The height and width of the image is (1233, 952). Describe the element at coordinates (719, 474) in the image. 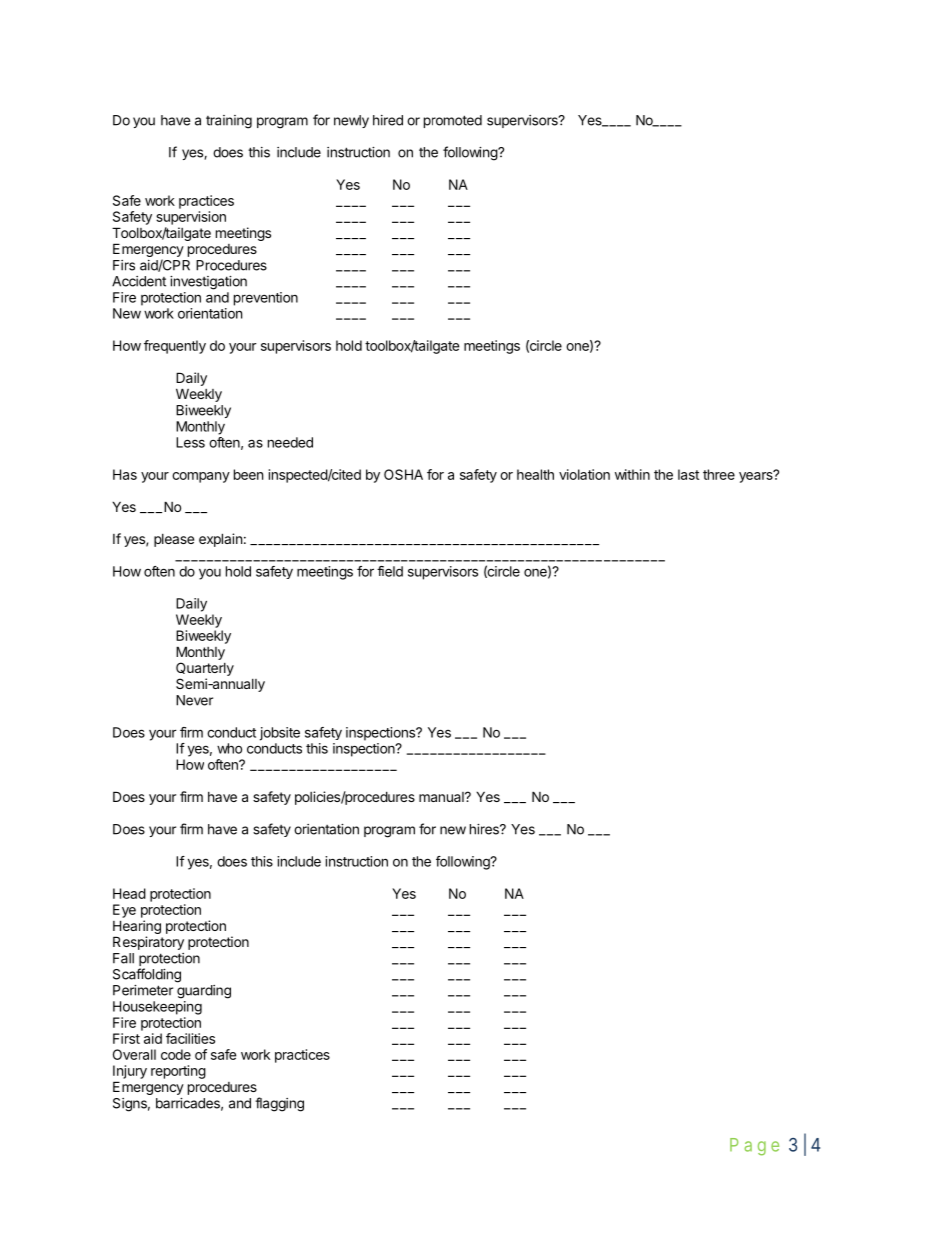

I see `three` at that location.
